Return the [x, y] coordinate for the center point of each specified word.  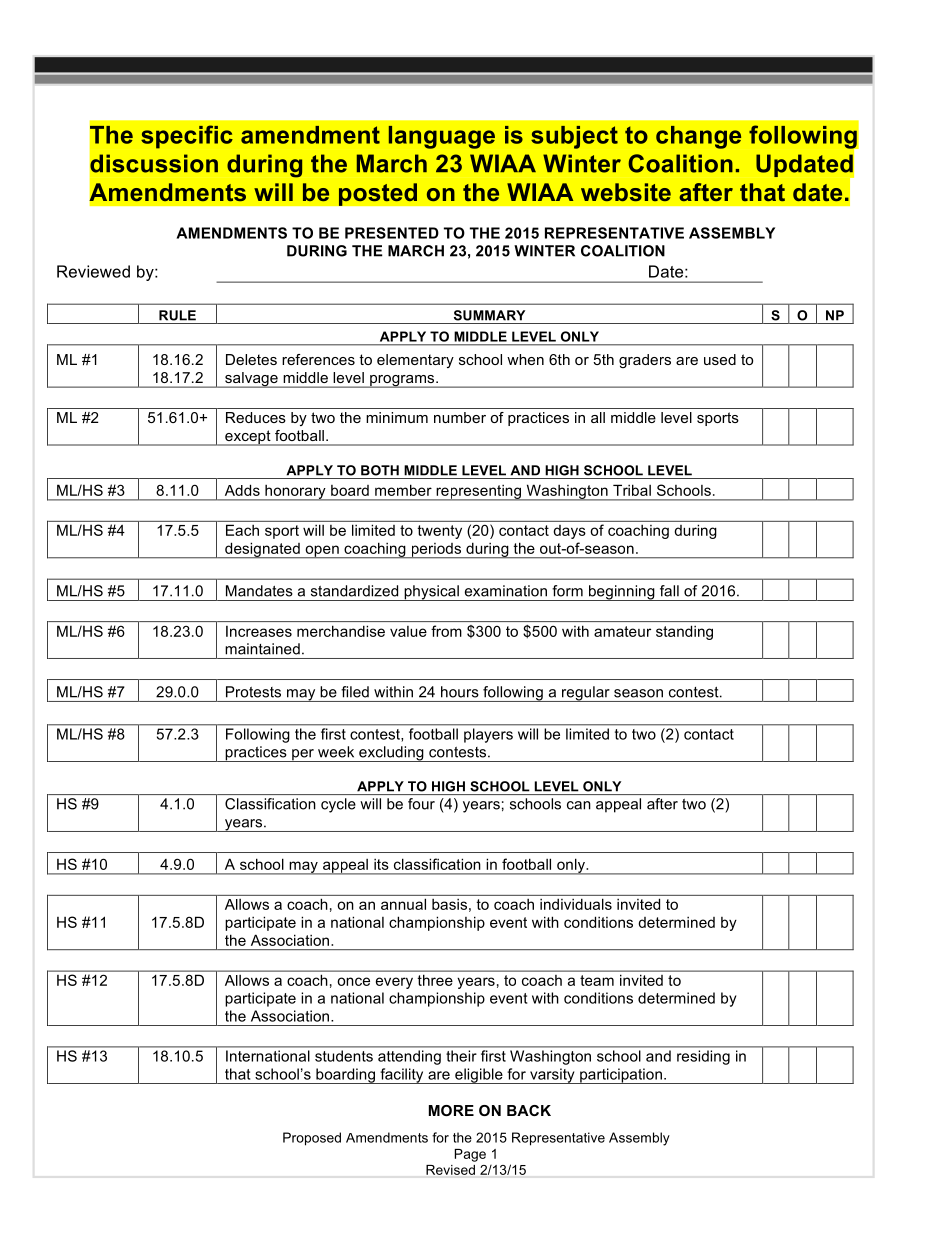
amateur [622, 631]
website [626, 192]
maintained [262, 649]
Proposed [312, 1139]
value [408, 631]
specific [187, 137]
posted [377, 194]
